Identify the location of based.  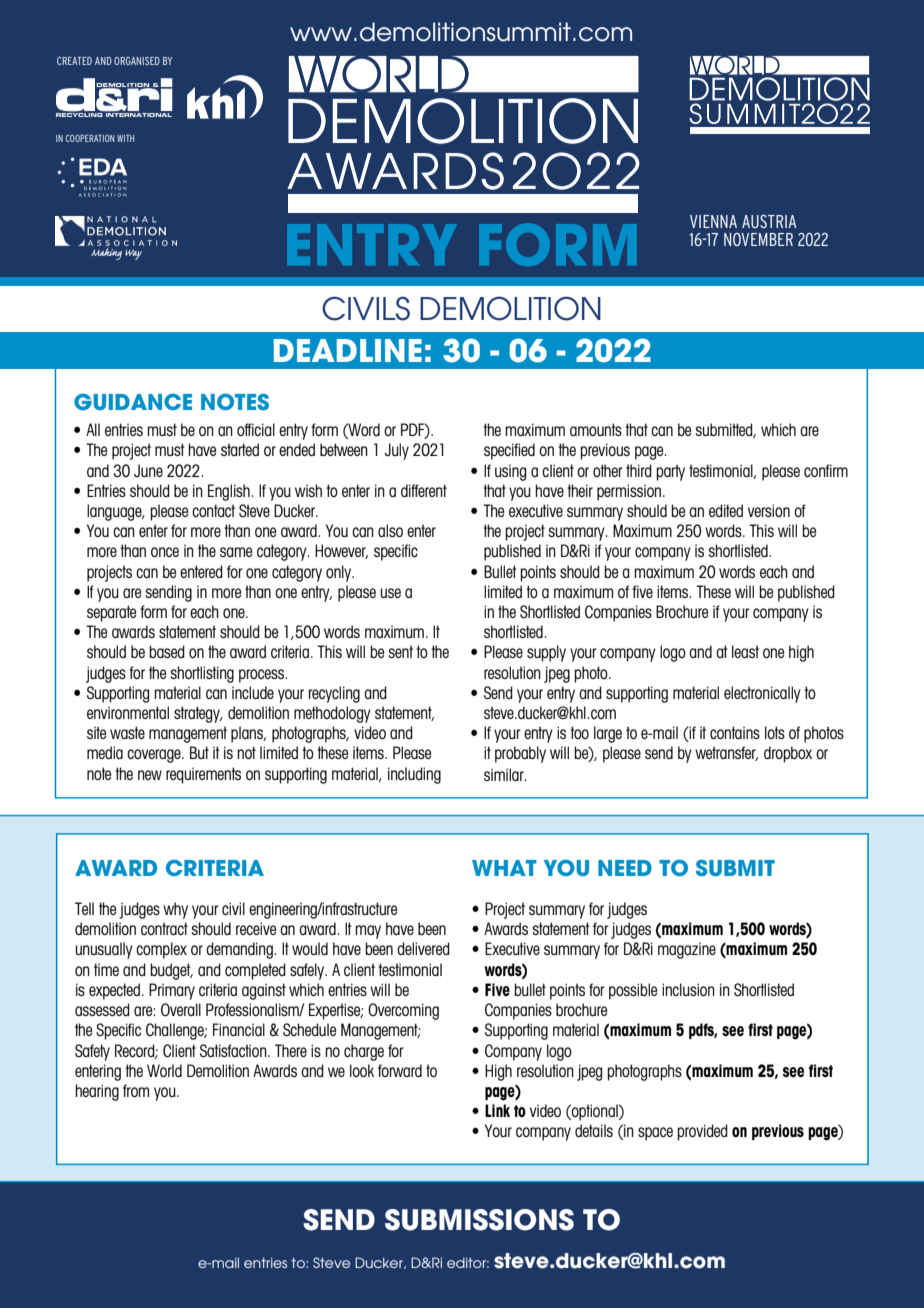
(167, 651).
